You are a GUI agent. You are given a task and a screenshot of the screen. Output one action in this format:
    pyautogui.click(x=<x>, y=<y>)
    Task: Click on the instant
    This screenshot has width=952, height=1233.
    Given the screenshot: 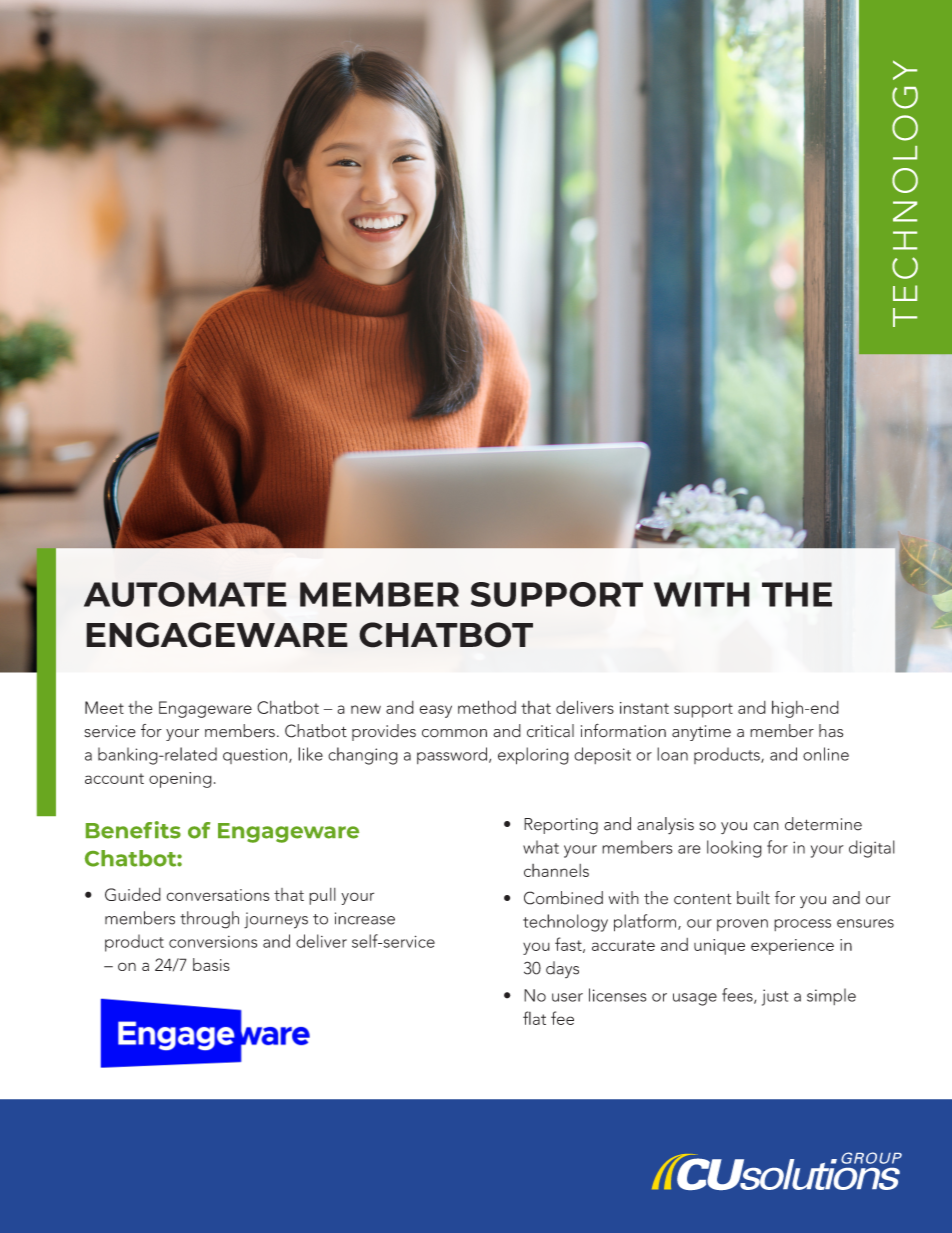 What is the action you would take?
    pyautogui.click(x=644, y=708)
